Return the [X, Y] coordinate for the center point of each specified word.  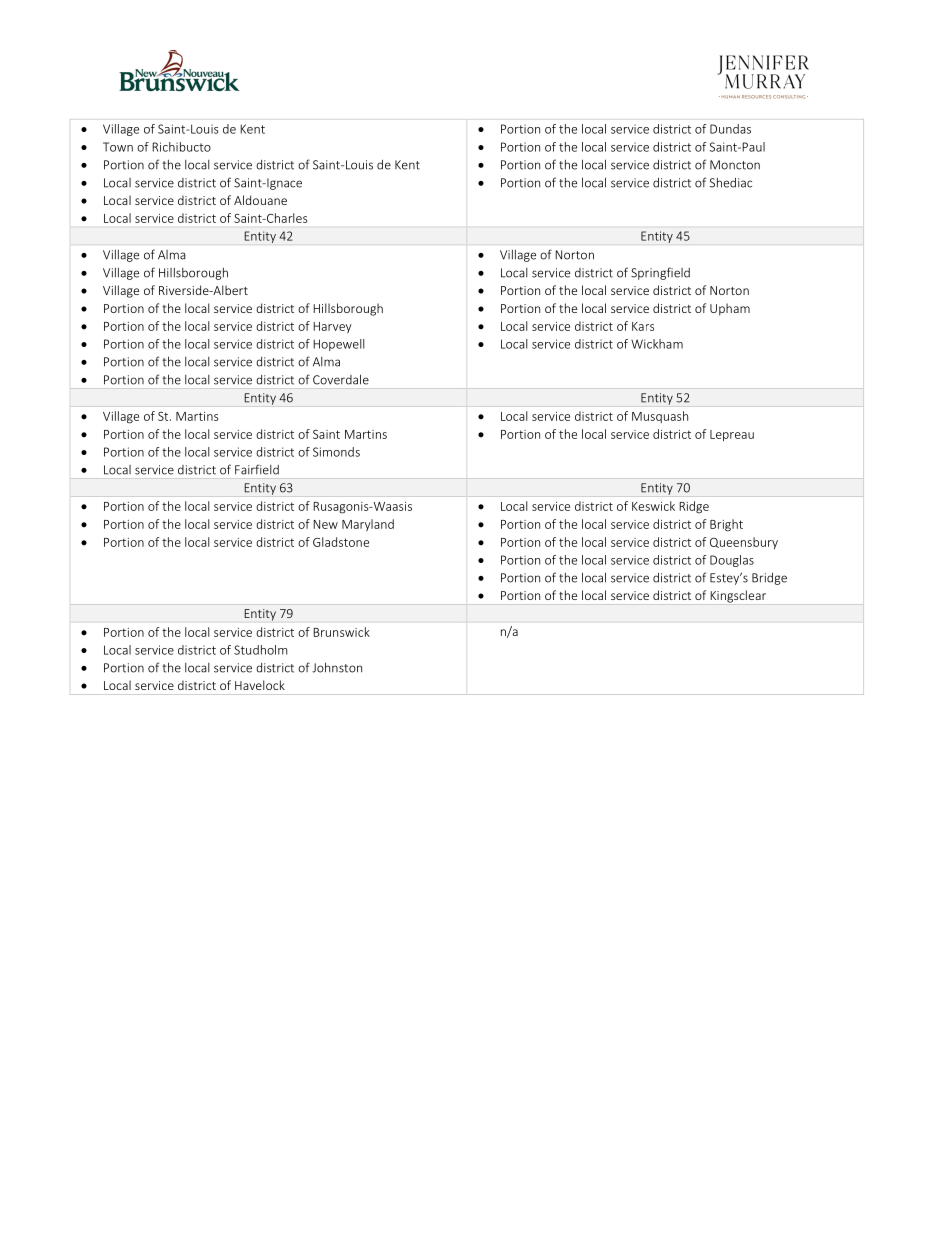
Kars [643, 326]
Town [118, 147]
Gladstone [341, 542]
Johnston [337, 667]
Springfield [660, 273]
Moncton [735, 165]
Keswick [653, 506]
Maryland [368, 525]
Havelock [260, 685]
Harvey [332, 327]
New [325, 524]
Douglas [732, 561]
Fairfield [257, 469]
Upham [730, 309]
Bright [726, 525]
